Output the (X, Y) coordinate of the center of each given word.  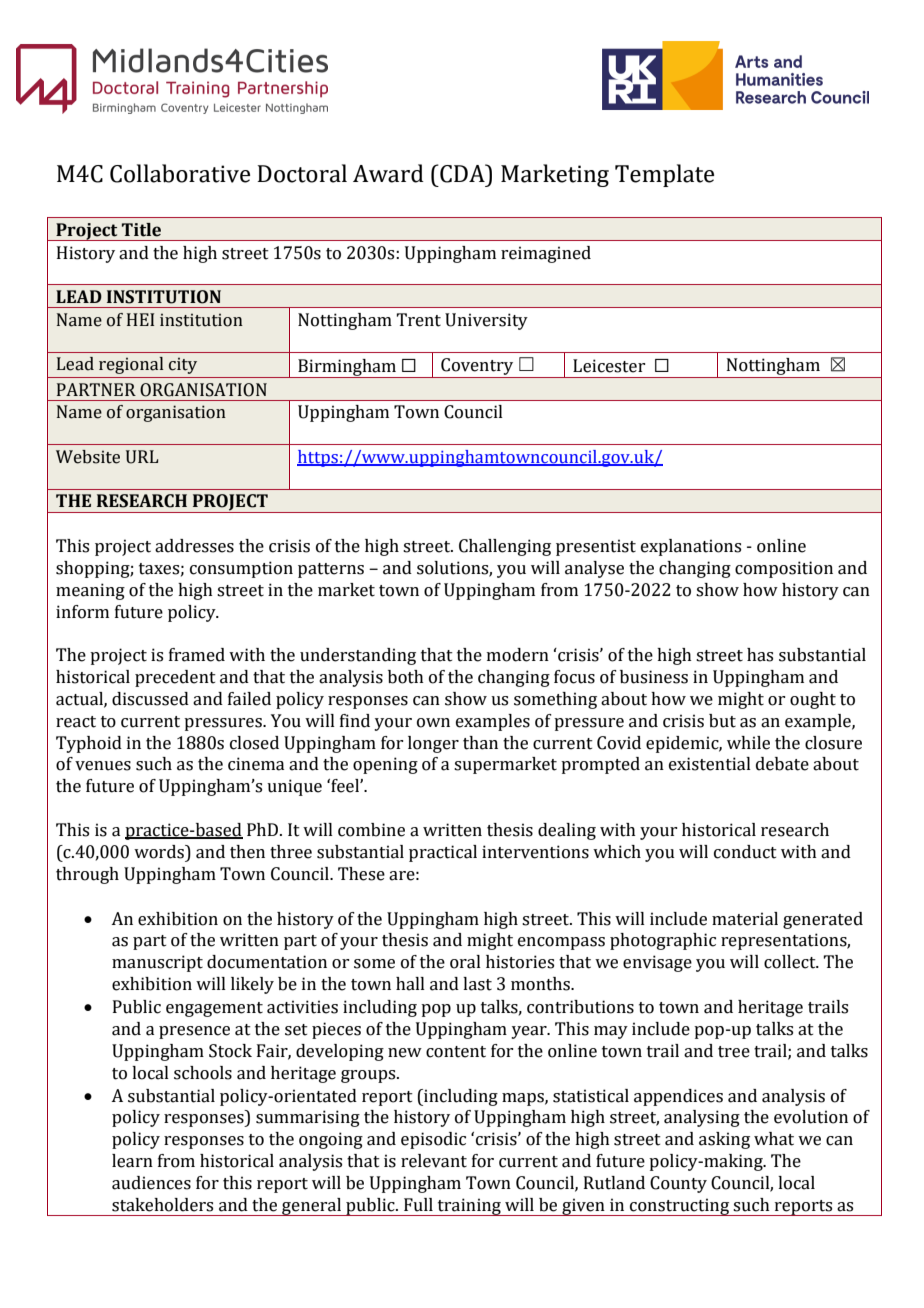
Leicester (609, 366)
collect (791, 962)
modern (518, 655)
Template (664, 175)
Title (141, 230)
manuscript (157, 963)
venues (103, 766)
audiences (151, 1183)
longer (433, 744)
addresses (194, 546)
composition (784, 569)
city (183, 365)
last (477, 984)
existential (710, 764)
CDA (462, 173)
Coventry (477, 368)
